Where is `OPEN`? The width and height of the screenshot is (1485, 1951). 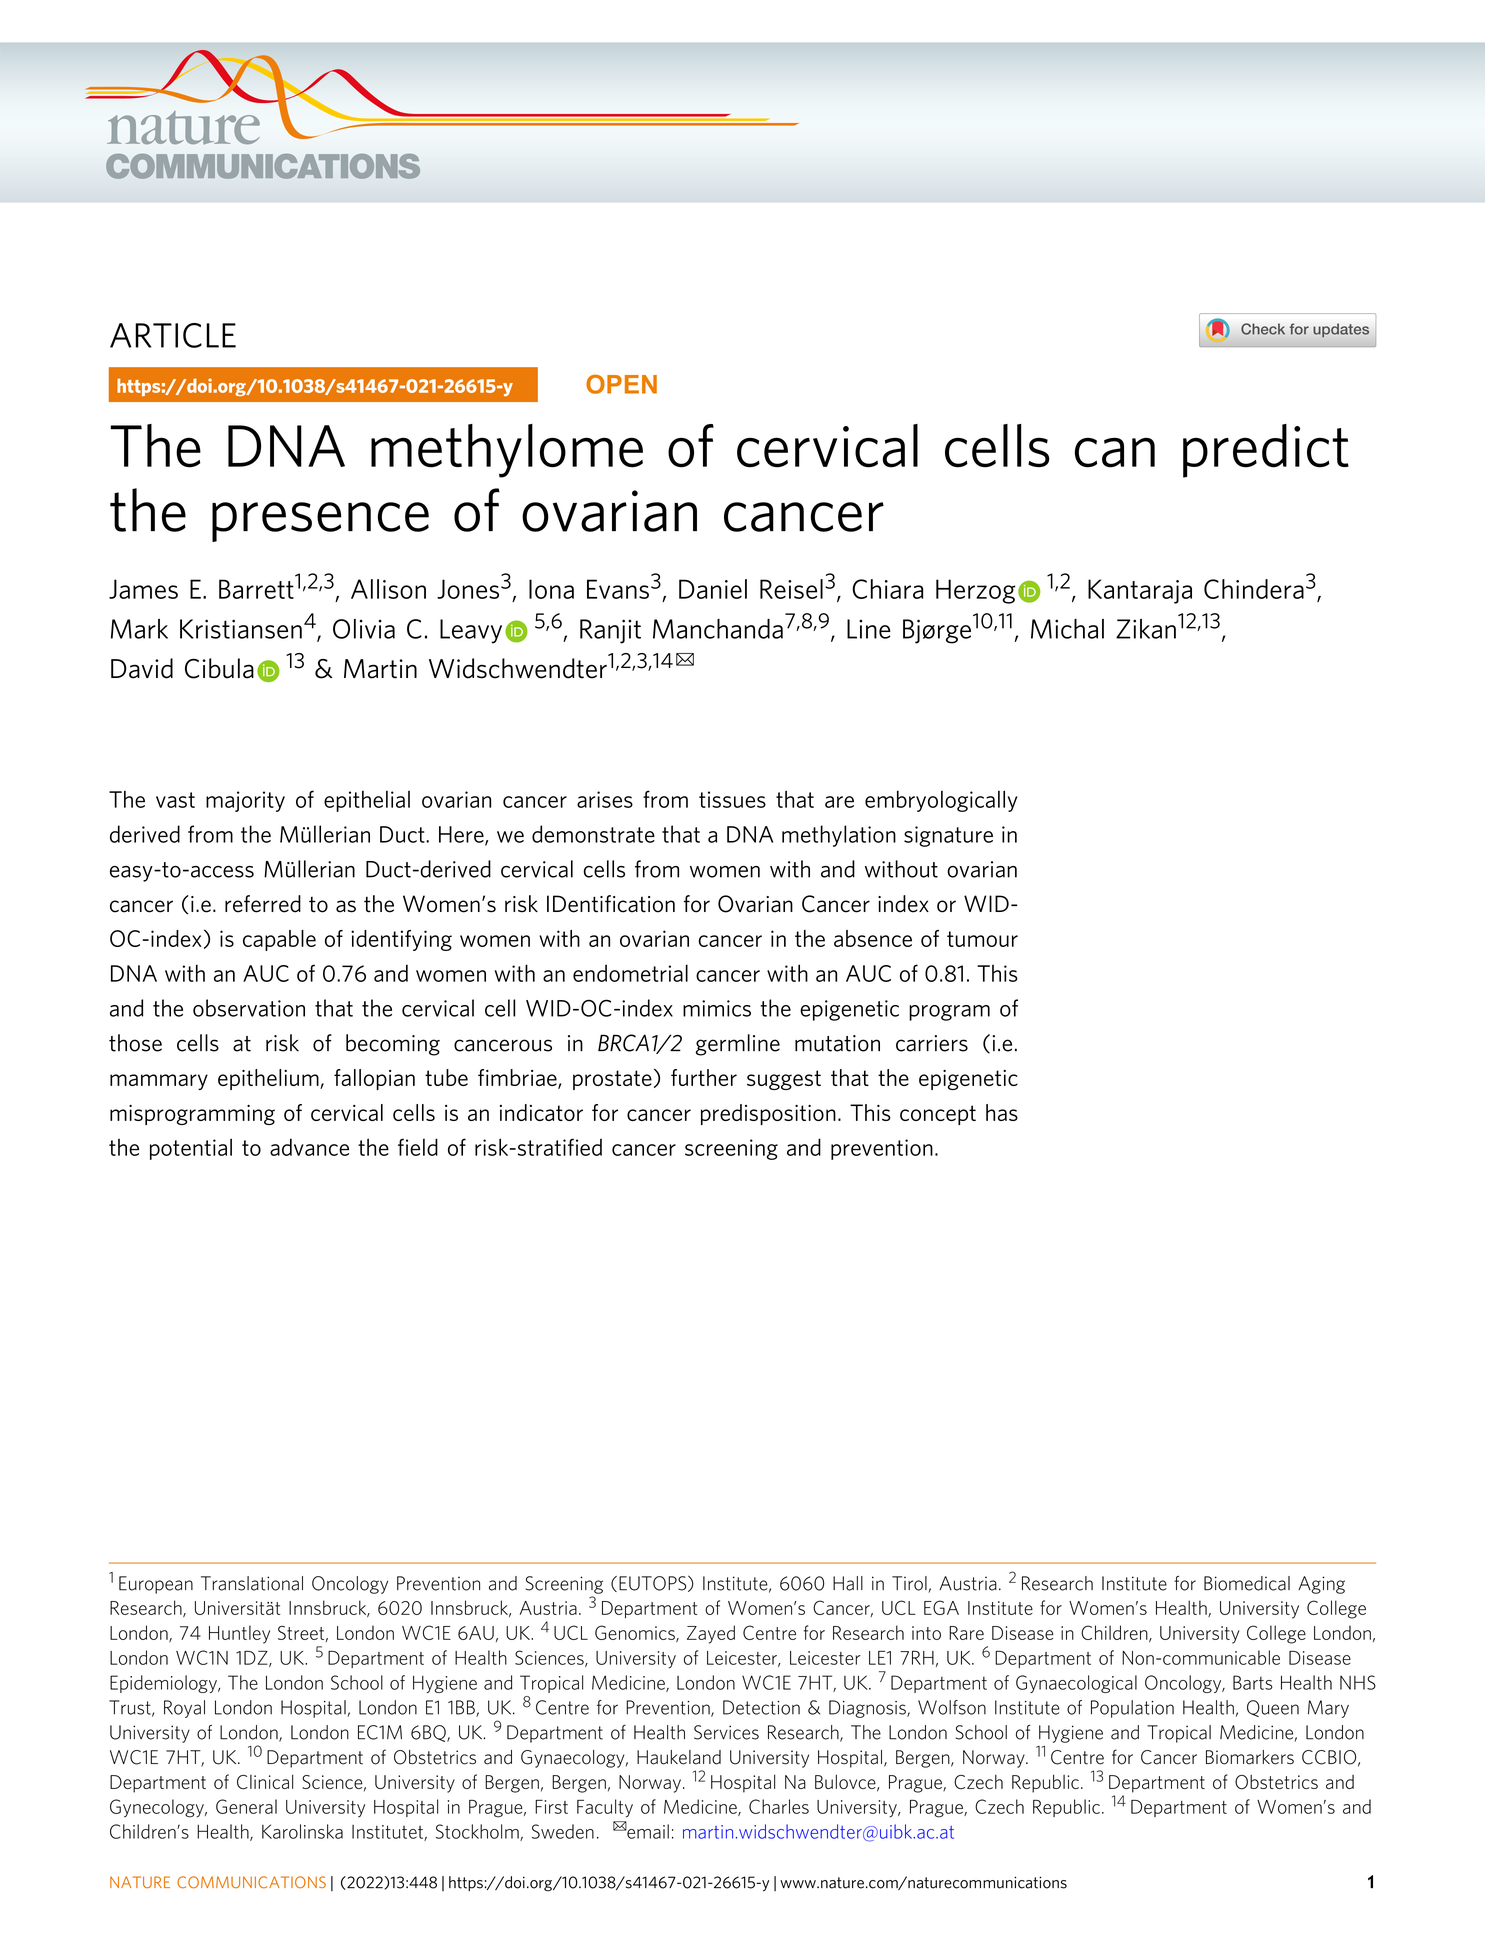 OPEN is located at coordinates (621, 384).
